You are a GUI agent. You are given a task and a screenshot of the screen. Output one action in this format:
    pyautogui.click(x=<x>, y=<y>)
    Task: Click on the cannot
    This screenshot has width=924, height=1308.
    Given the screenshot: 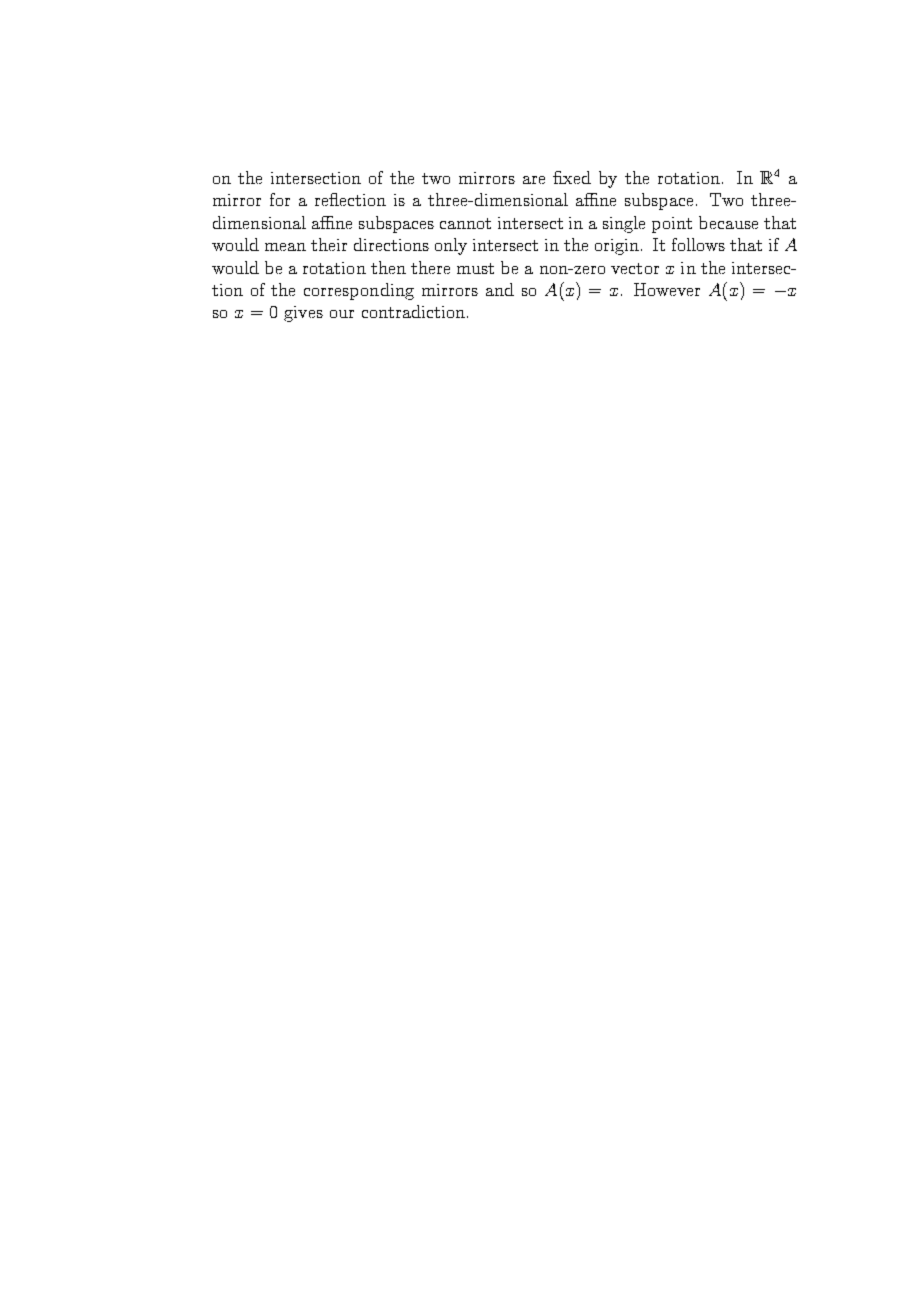 What is the action you would take?
    pyautogui.click(x=465, y=223)
